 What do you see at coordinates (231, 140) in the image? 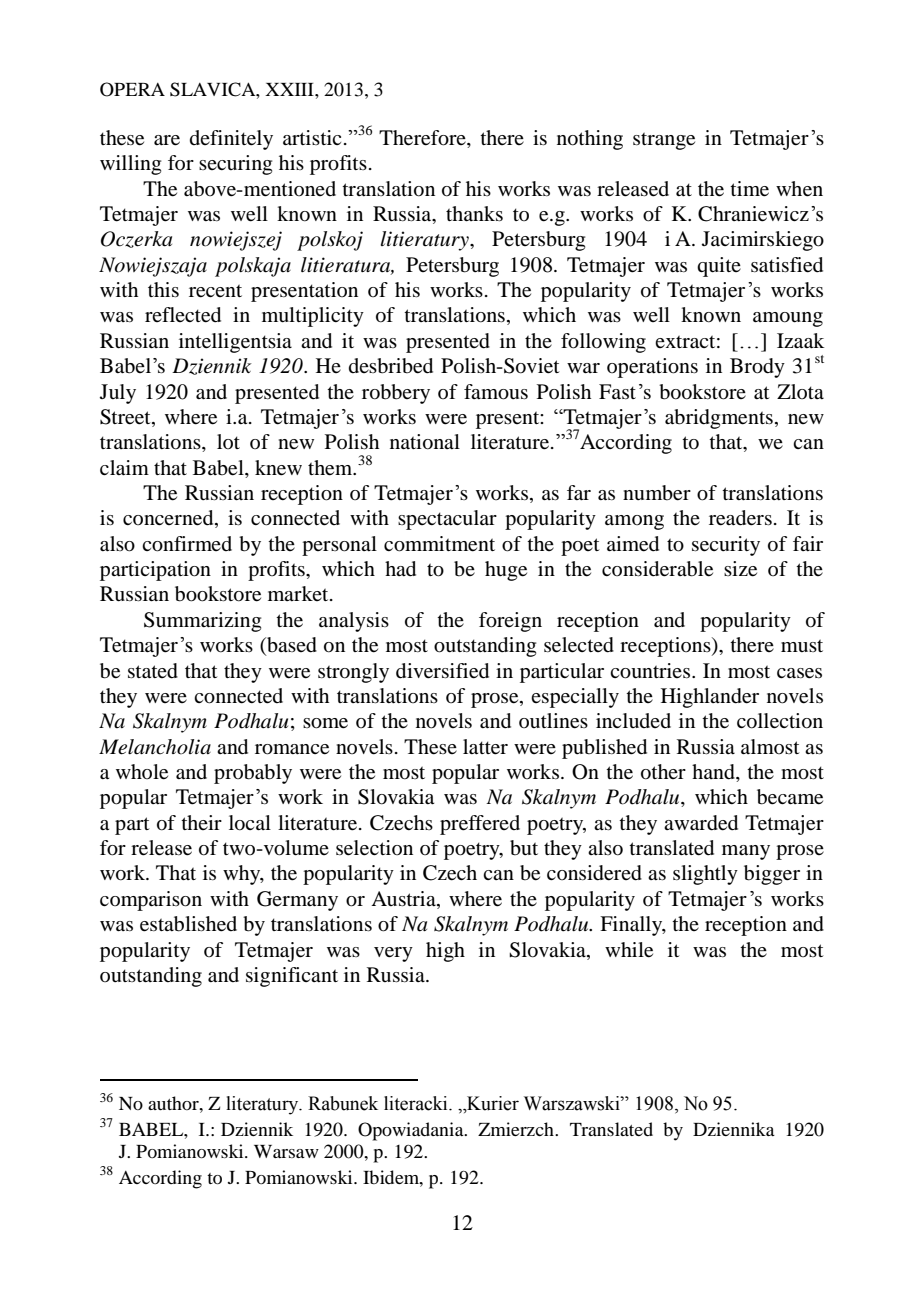
I see `definitely` at bounding box center [231, 140].
